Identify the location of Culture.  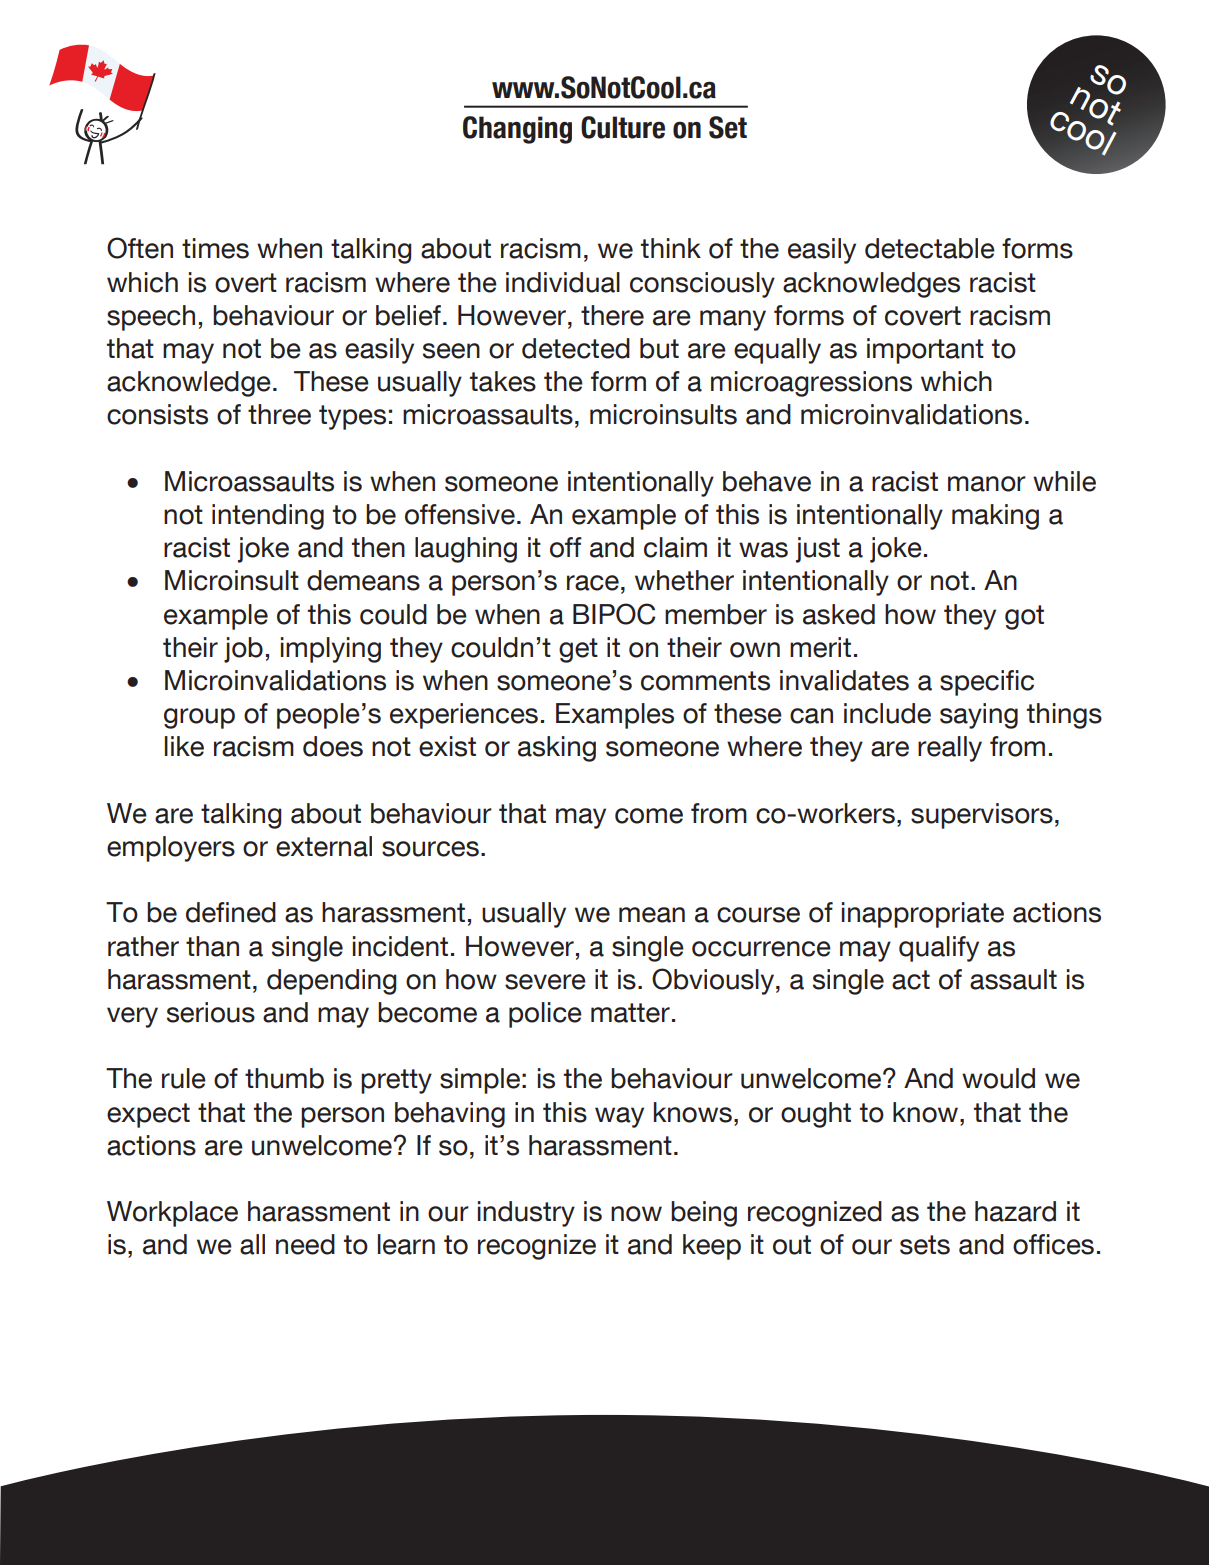
(623, 127).
